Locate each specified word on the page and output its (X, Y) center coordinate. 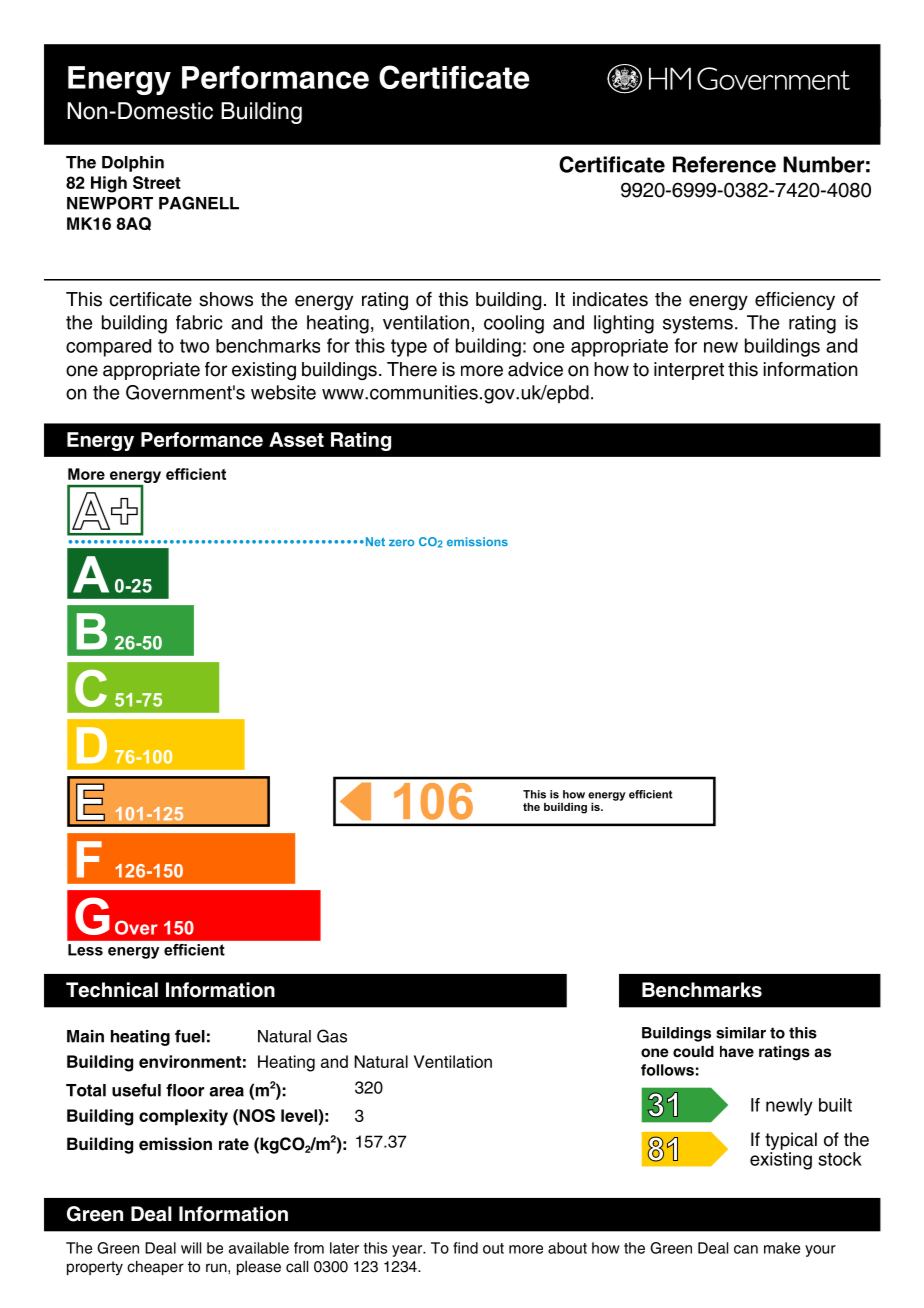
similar (741, 1033)
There (412, 369)
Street (157, 182)
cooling (514, 324)
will (191, 1248)
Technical (112, 990)
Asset (296, 439)
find (465, 1248)
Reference (724, 164)
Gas (332, 1036)
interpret (689, 371)
